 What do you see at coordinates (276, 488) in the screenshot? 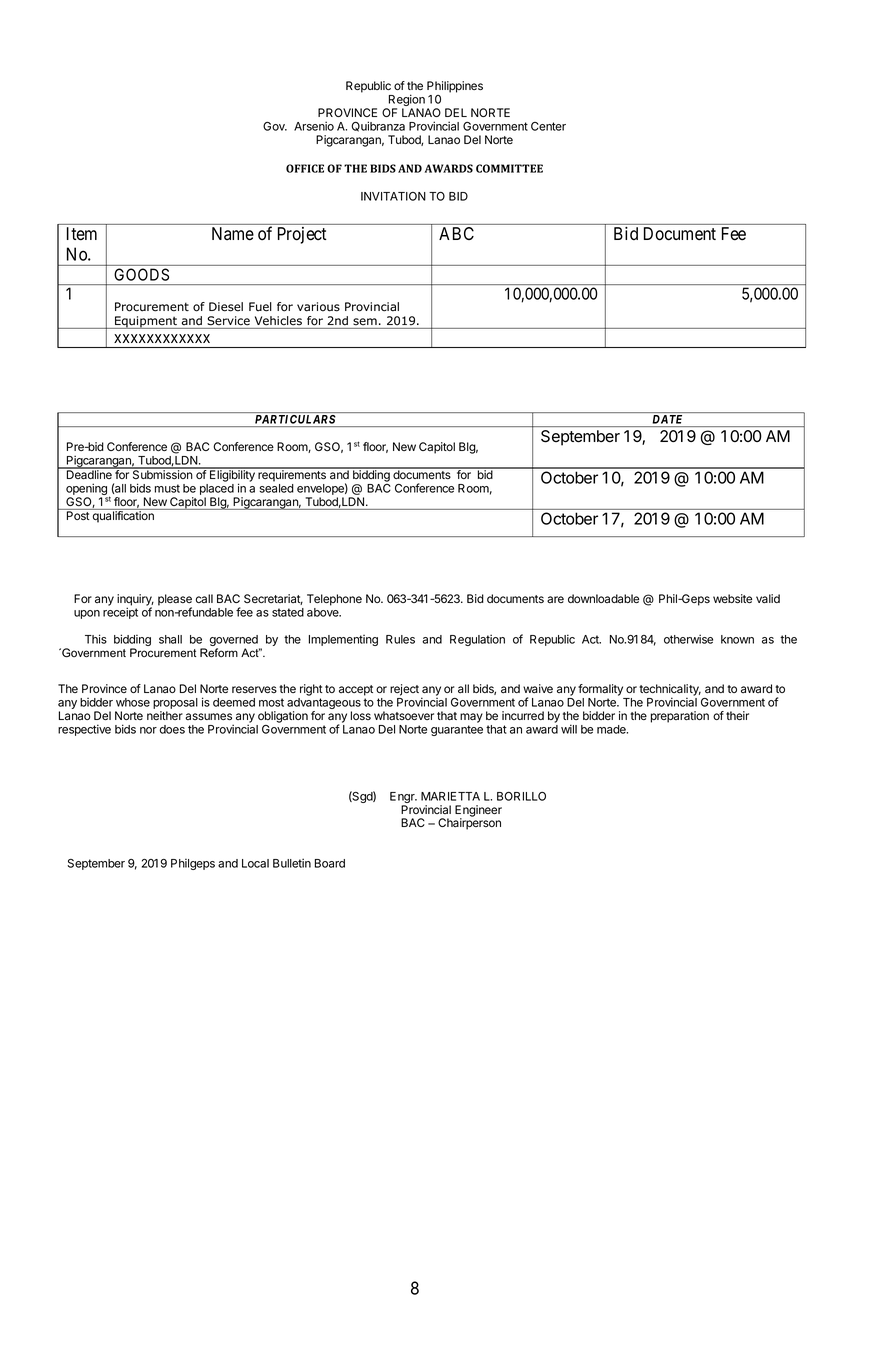
I see `sealed` at bounding box center [276, 488].
